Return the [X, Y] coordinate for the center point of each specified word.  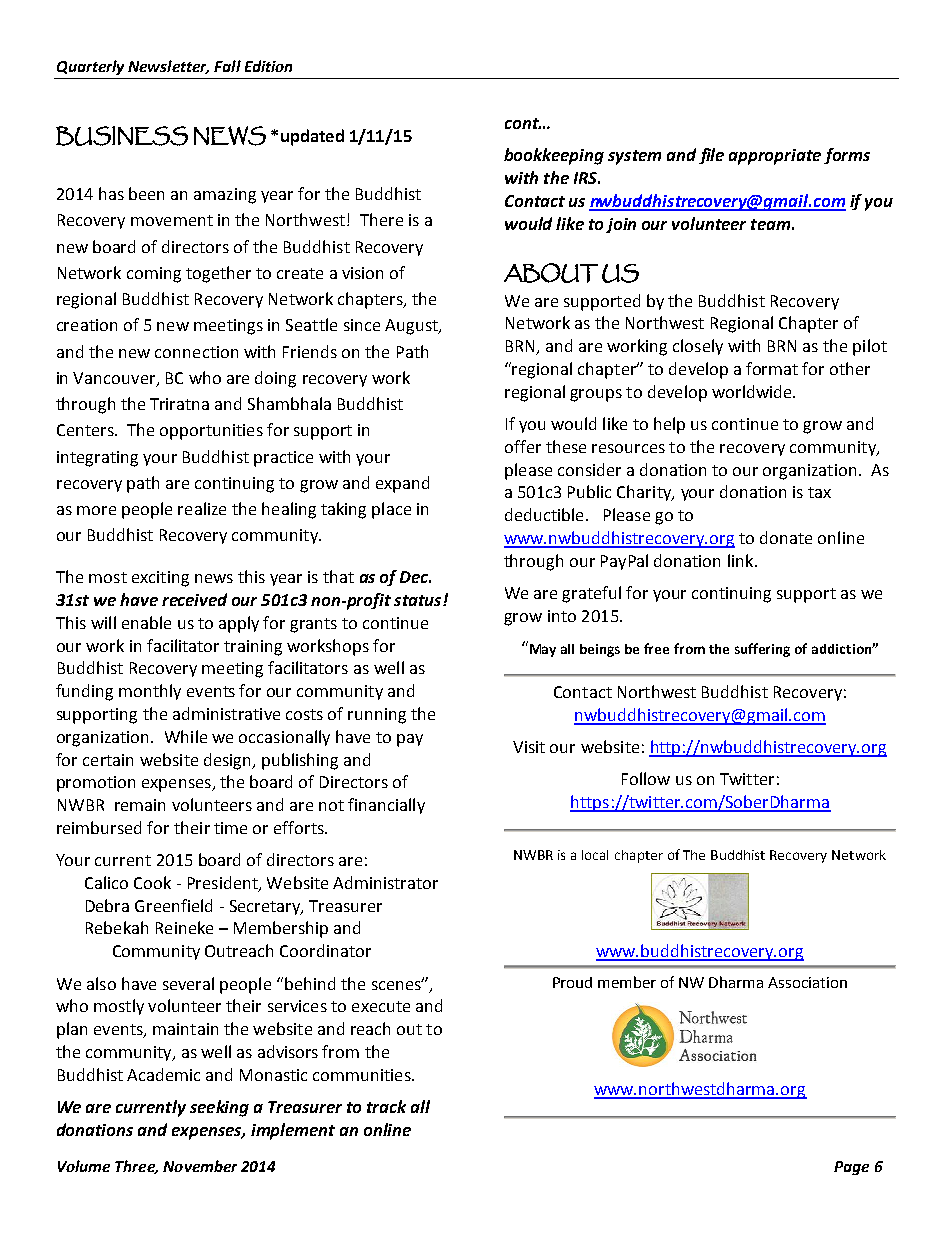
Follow [646, 778]
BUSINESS [122, 136]
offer [523, 446]
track [386, 1106]
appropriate [775, 157]
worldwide [753, 391]
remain [140, 805]
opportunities [211, 432]
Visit [529, 747]
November [200, 1166]
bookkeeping [554, 156]
